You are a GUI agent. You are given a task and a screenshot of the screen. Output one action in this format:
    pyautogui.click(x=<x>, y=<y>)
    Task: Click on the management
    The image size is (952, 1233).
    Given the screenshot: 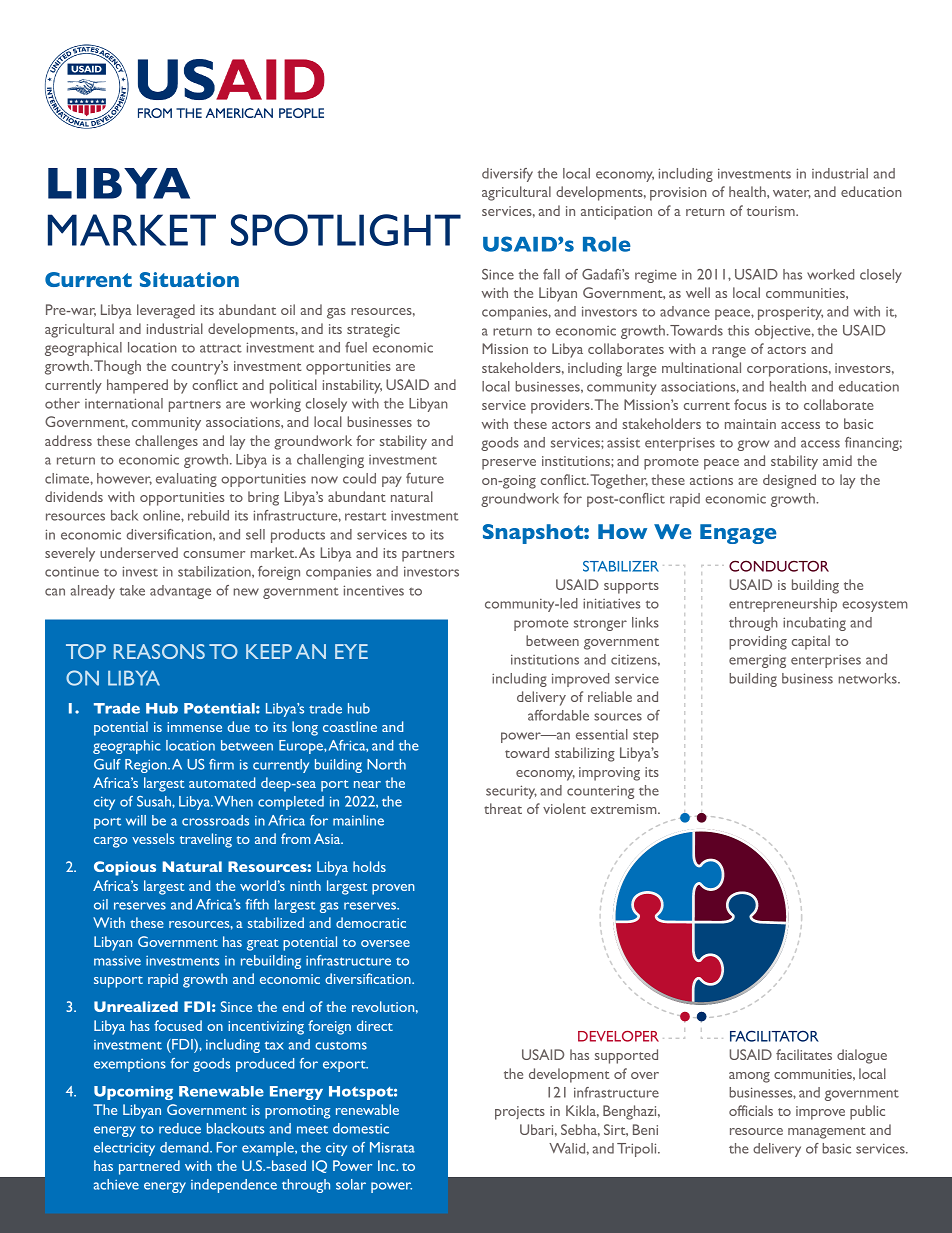 What is the action you would take?
    pyautogui.click(x=827, y=1133)
